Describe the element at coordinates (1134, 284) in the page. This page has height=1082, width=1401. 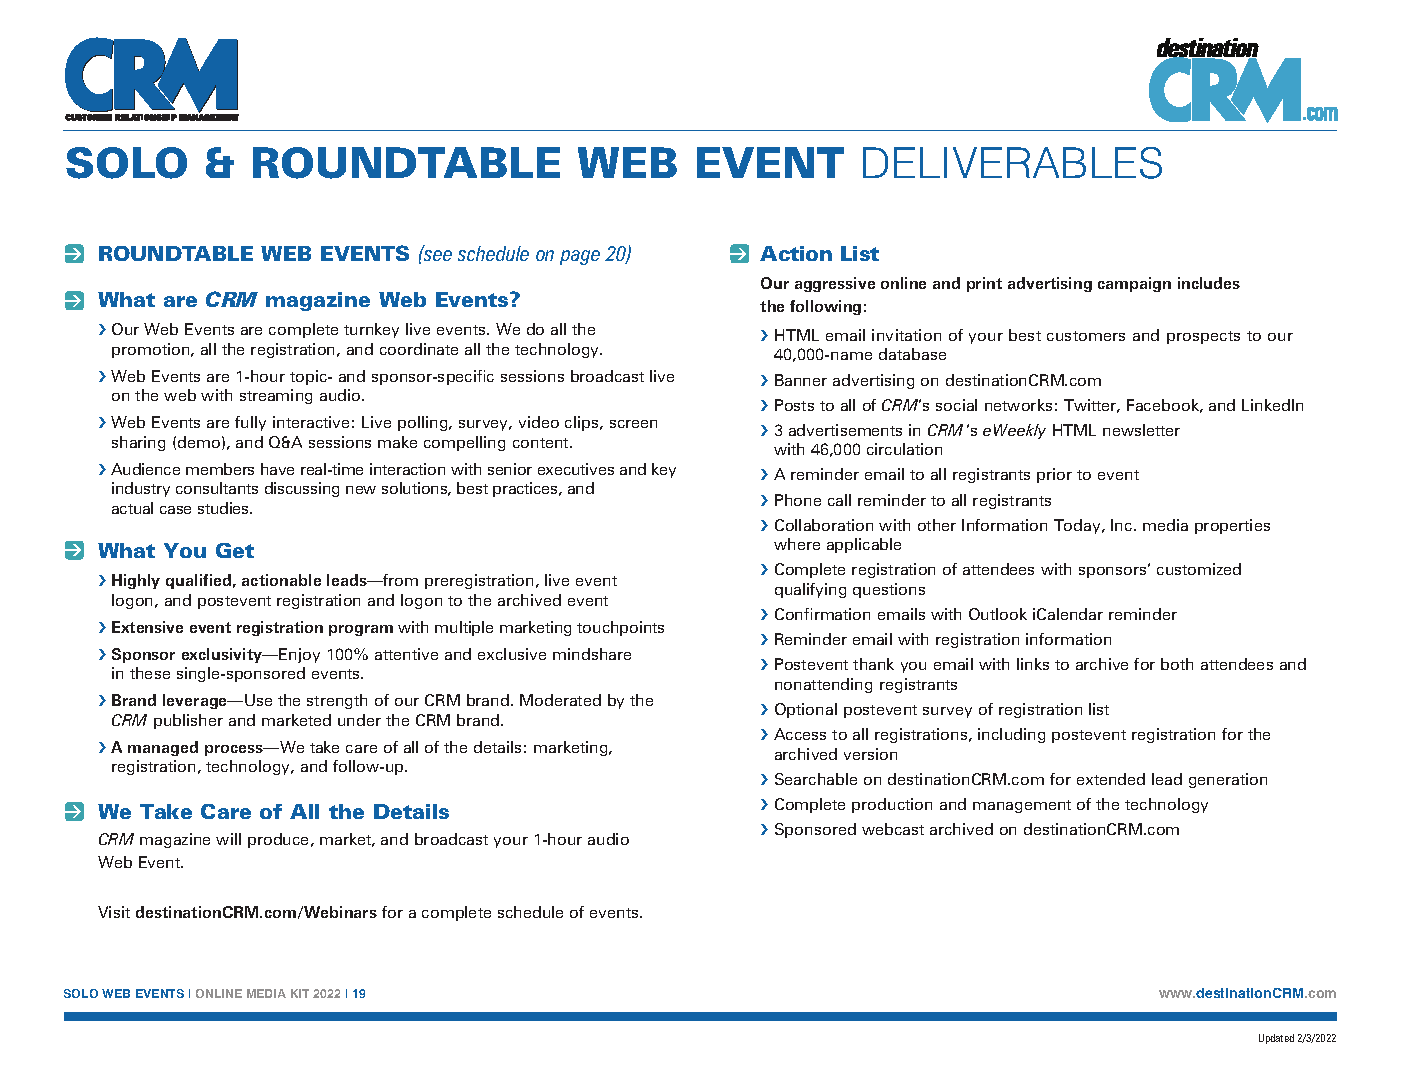
I see `campaign` at that location.
